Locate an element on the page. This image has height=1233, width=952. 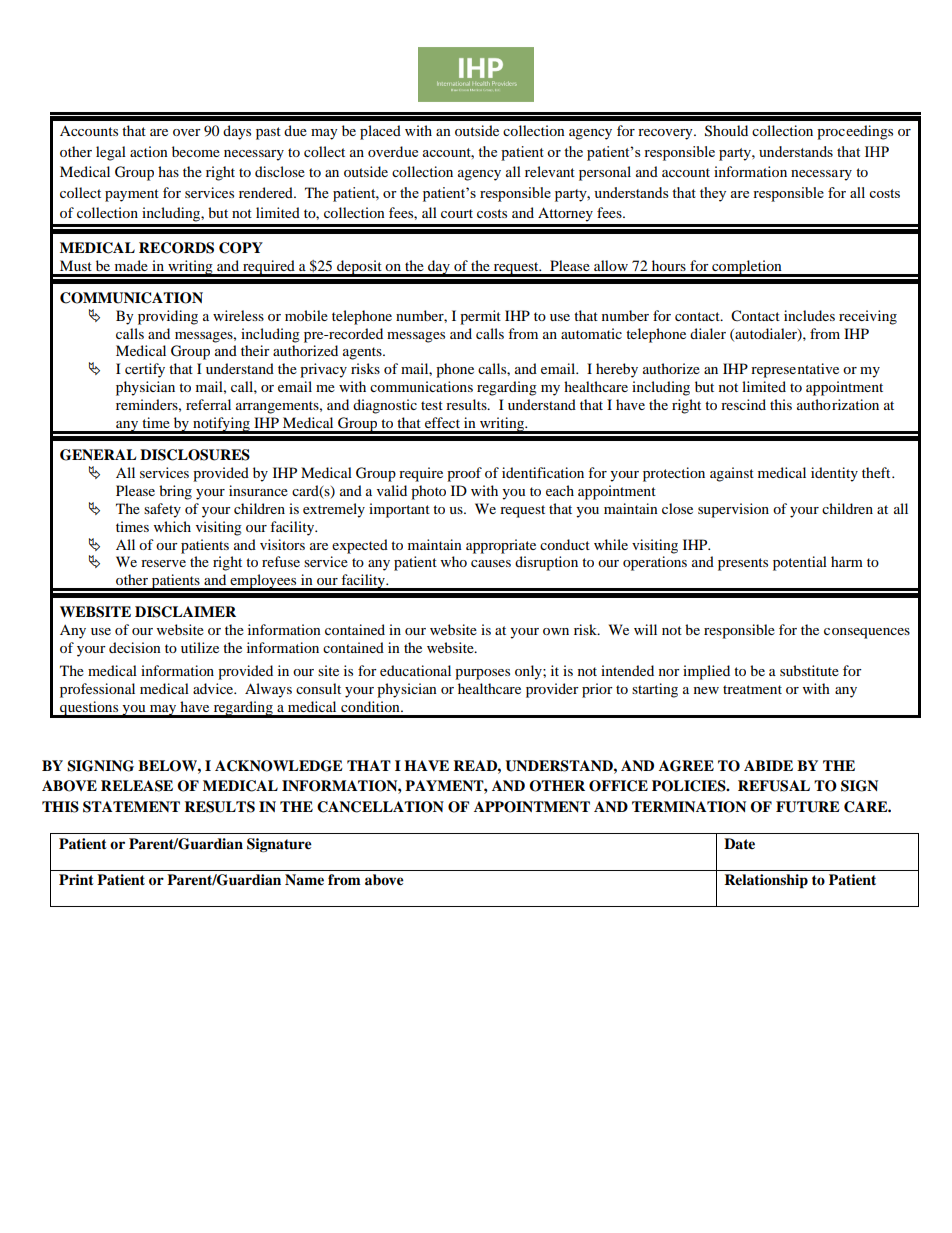
CANCELLATION is located at coordinates (380, 807).
